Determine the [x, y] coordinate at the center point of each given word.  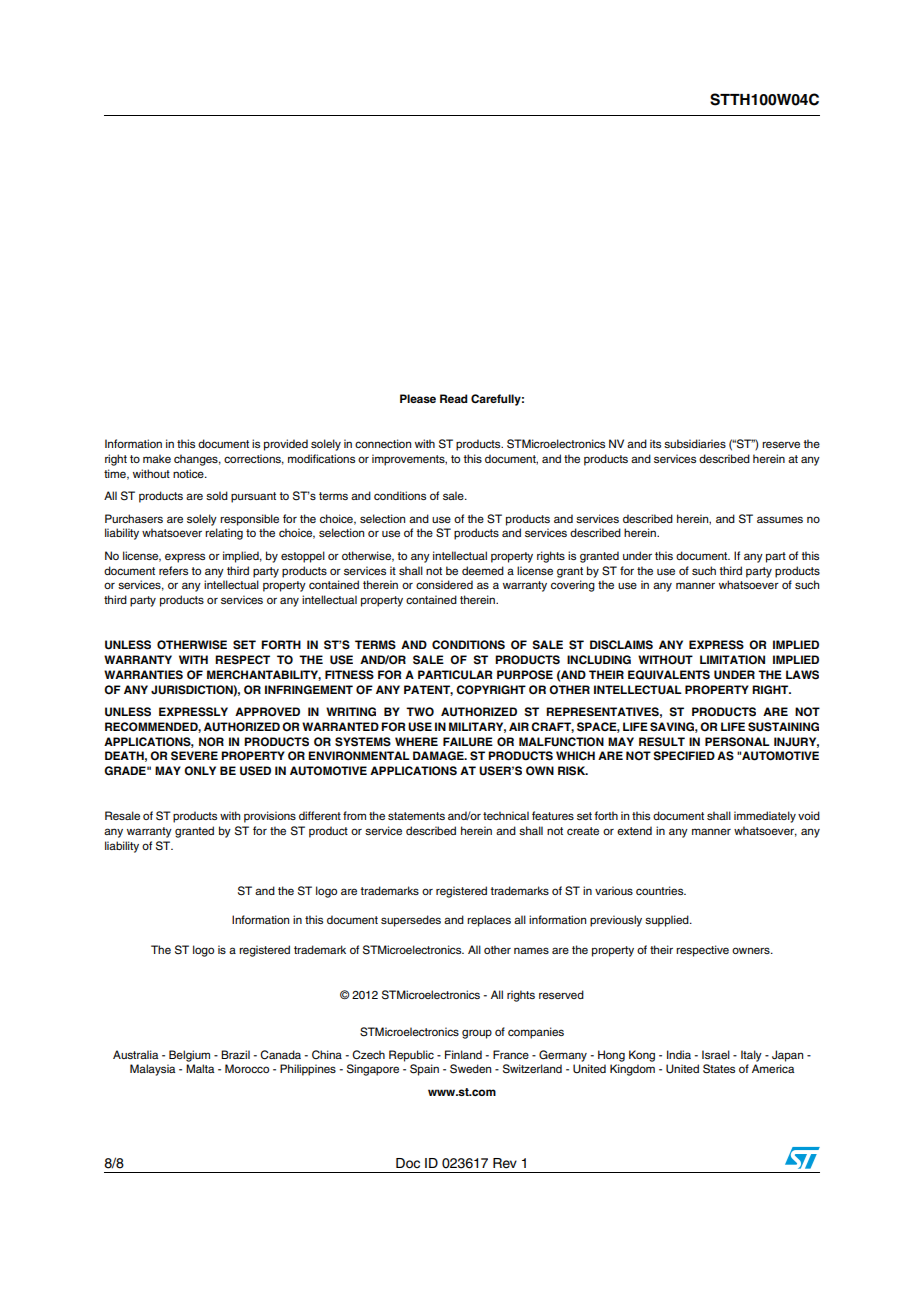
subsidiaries [695, 443]
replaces [489, 921]
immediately [765, 817]
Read [454, 398]
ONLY [200, 771]
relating [224, 534]
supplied [668, 921]
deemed [483, 570]
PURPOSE [525, 675]
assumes [780, 519]
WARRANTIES [143, 675]
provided [286, 445]
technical [506, 815]
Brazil [235, 1054]
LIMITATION [732, 660]
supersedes [411, 921]
